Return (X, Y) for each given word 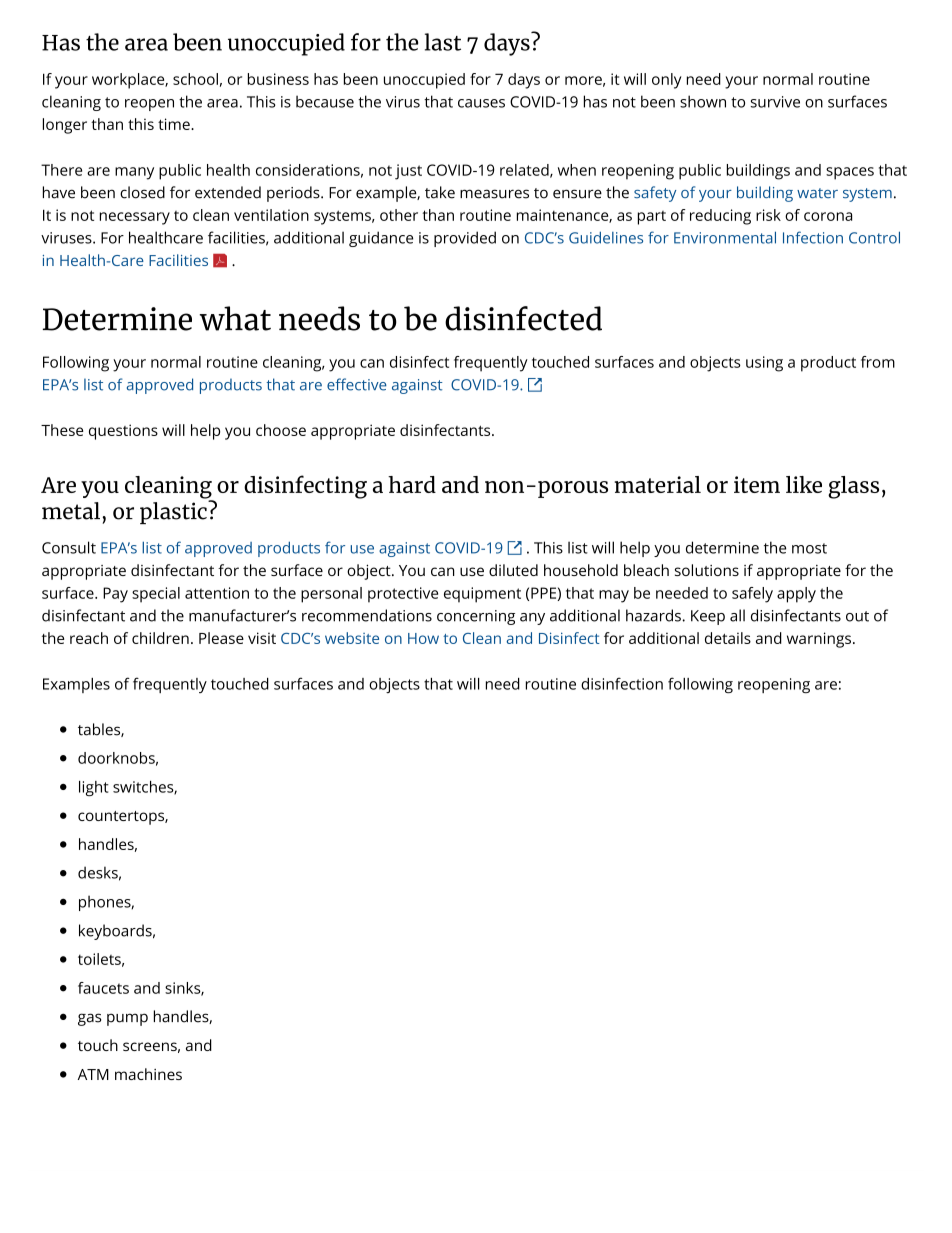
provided (465, 239)
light (94, 788)
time (175, 124)
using (764, 364)
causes (481, 103)
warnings (819, 640)
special (156, 595)
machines (148, 1074)
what (235, 318)
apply (796, 595)
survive (775, 102)
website (352, 638)
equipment (482, 595)
